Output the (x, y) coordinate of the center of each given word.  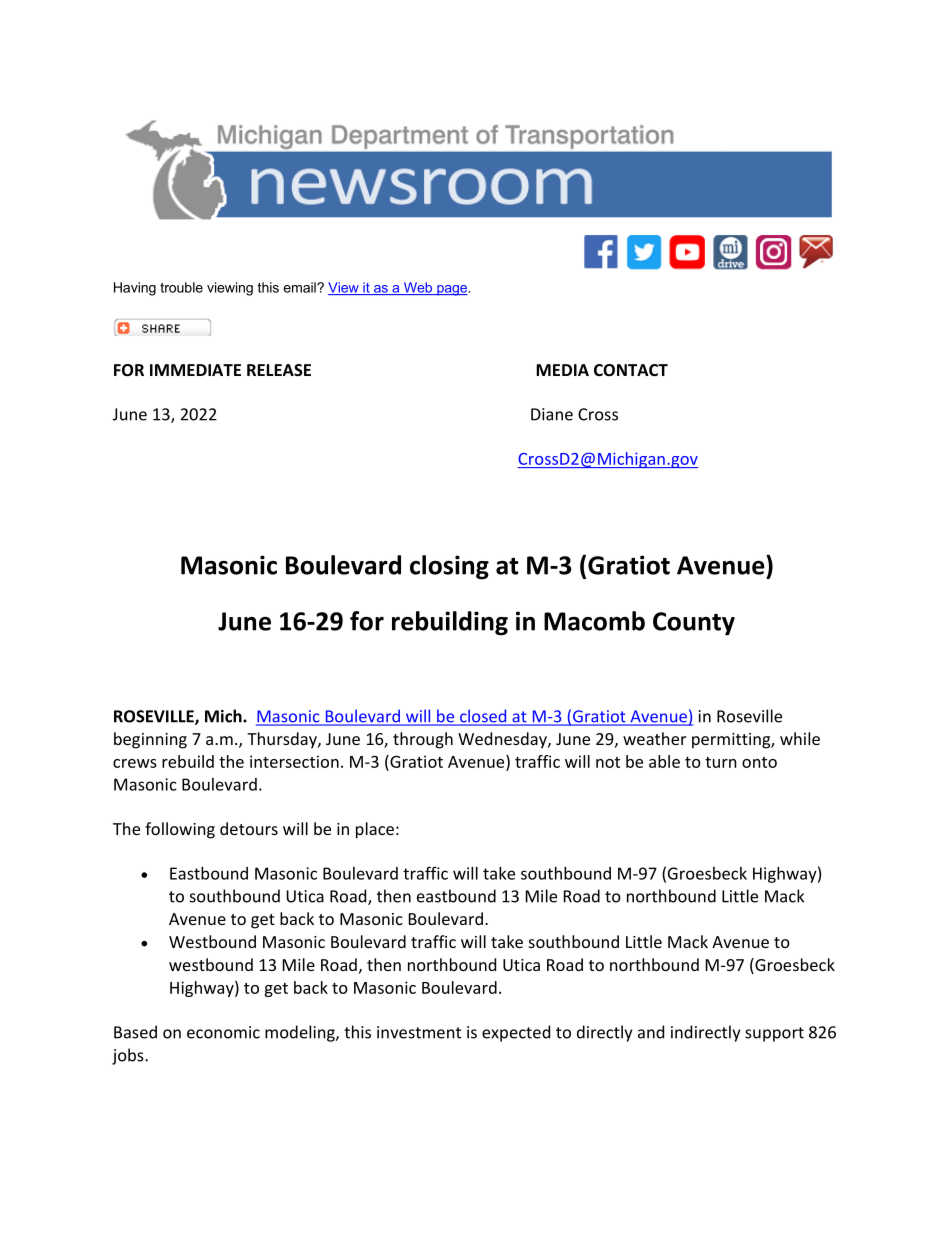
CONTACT (631, 370)
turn (721, 762)
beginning (150, 740)
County (694, 624)
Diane (552, 414)
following (180, 830)
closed (483, 717)
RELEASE (279, 370)
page (452, 290)
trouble (181, 287)
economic (223, 1032)
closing (449, 567)
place (375, 830)
